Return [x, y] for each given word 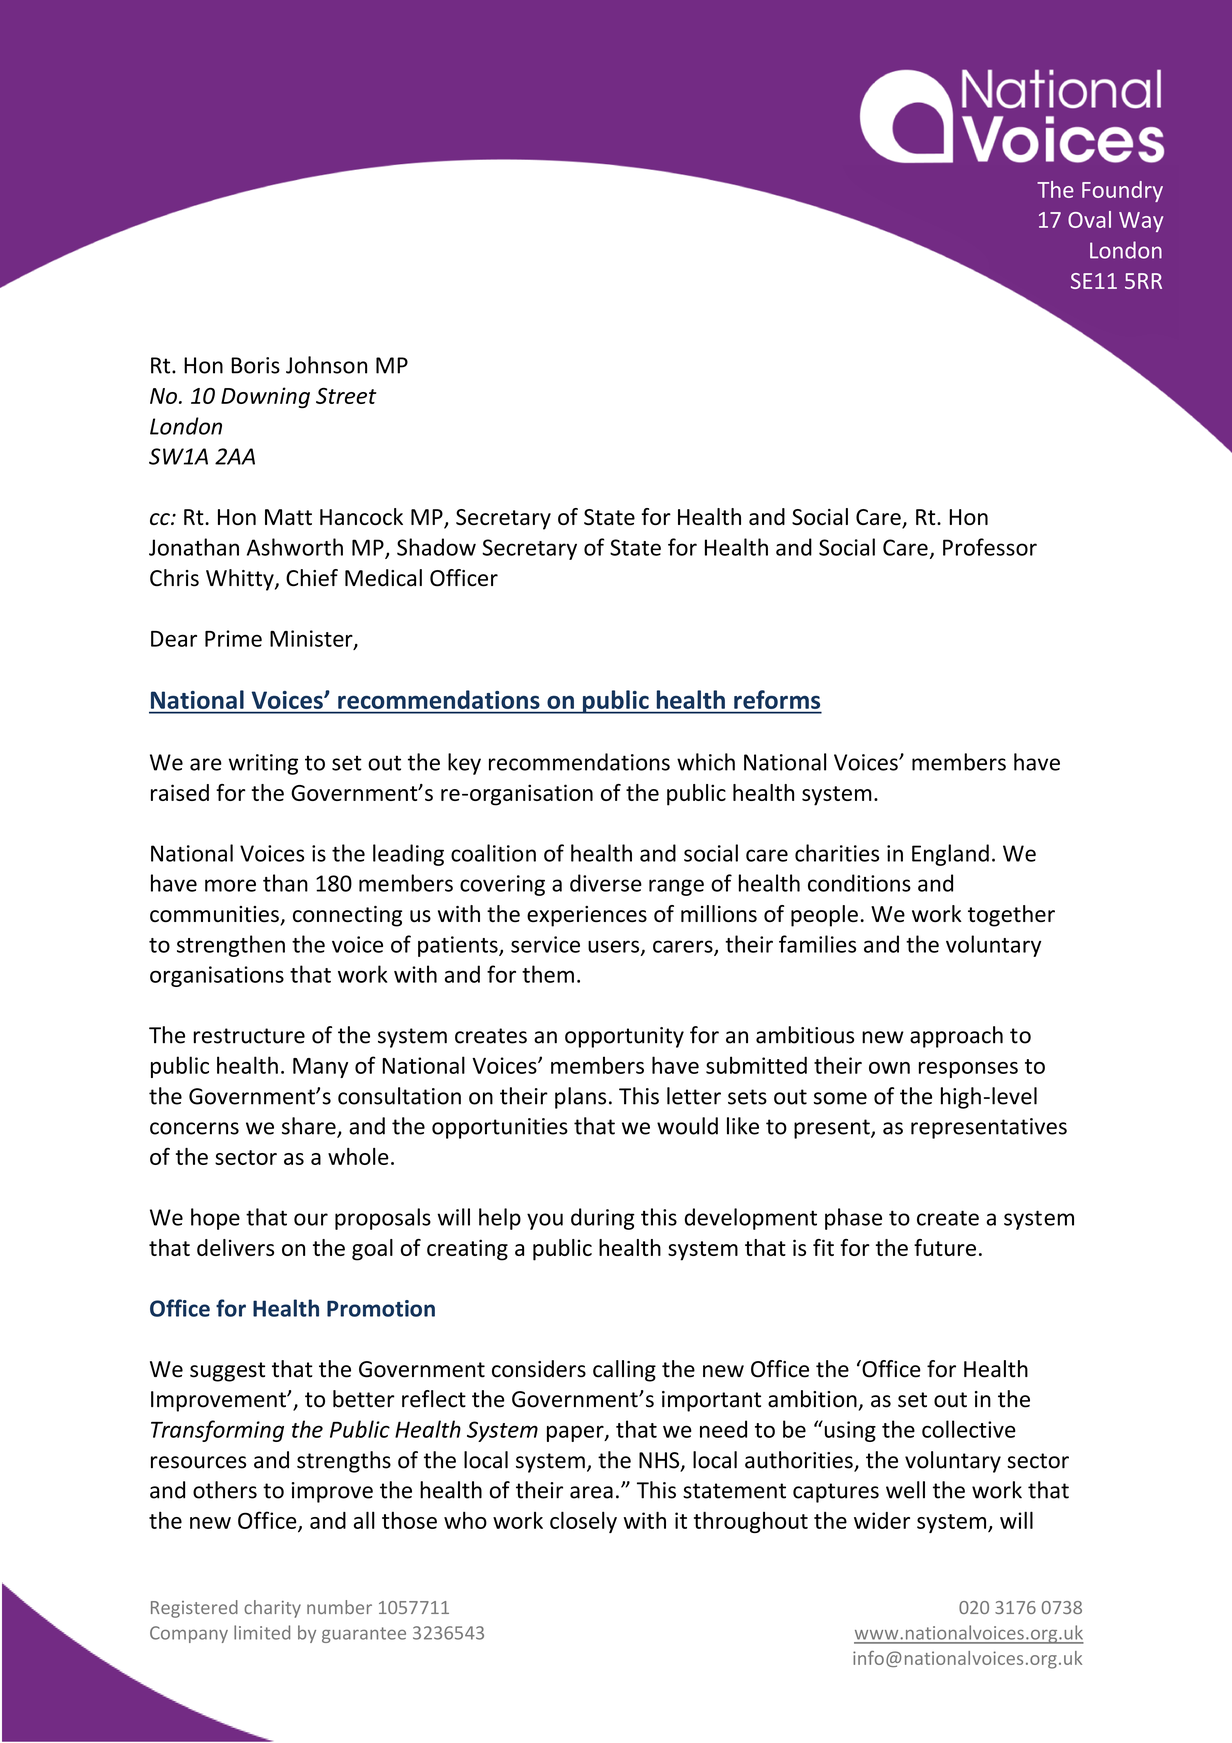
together [1011, 916]
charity [272, 1609]
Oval [1089, 219]
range [676, 887]
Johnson [326, 365]
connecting [347, 916]
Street [346, 396]
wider [882, 1520]
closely [583, 1522]
